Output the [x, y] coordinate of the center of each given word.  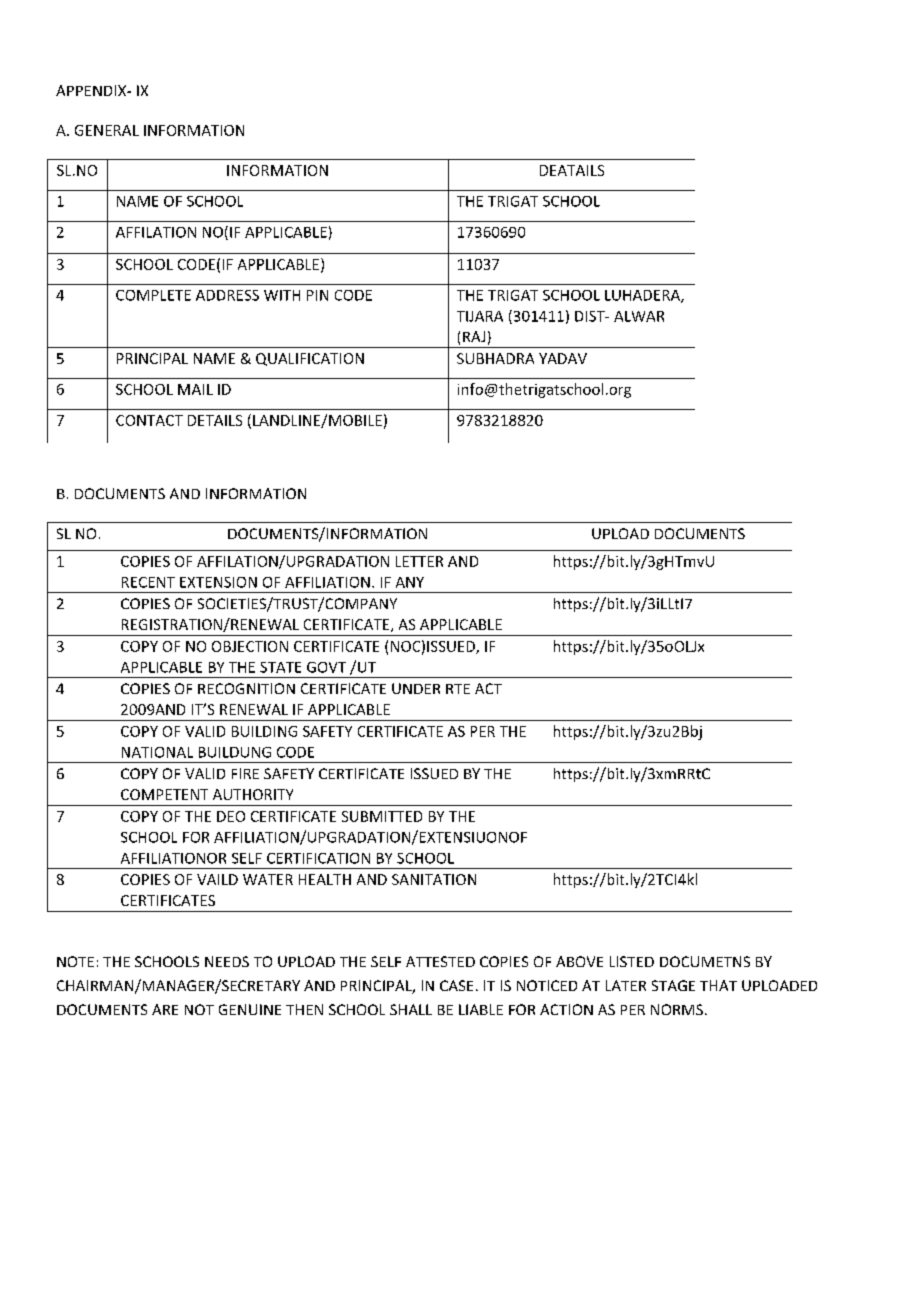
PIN [317, 295]
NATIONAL [157, 752]
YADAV [563, 358]
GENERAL [107, 130]
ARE [165, 1009]
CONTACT [149, 420]
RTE [458, 689]
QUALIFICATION [310, 359]
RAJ [474, 336]
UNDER [416, 688]
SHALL [411, 1009]
